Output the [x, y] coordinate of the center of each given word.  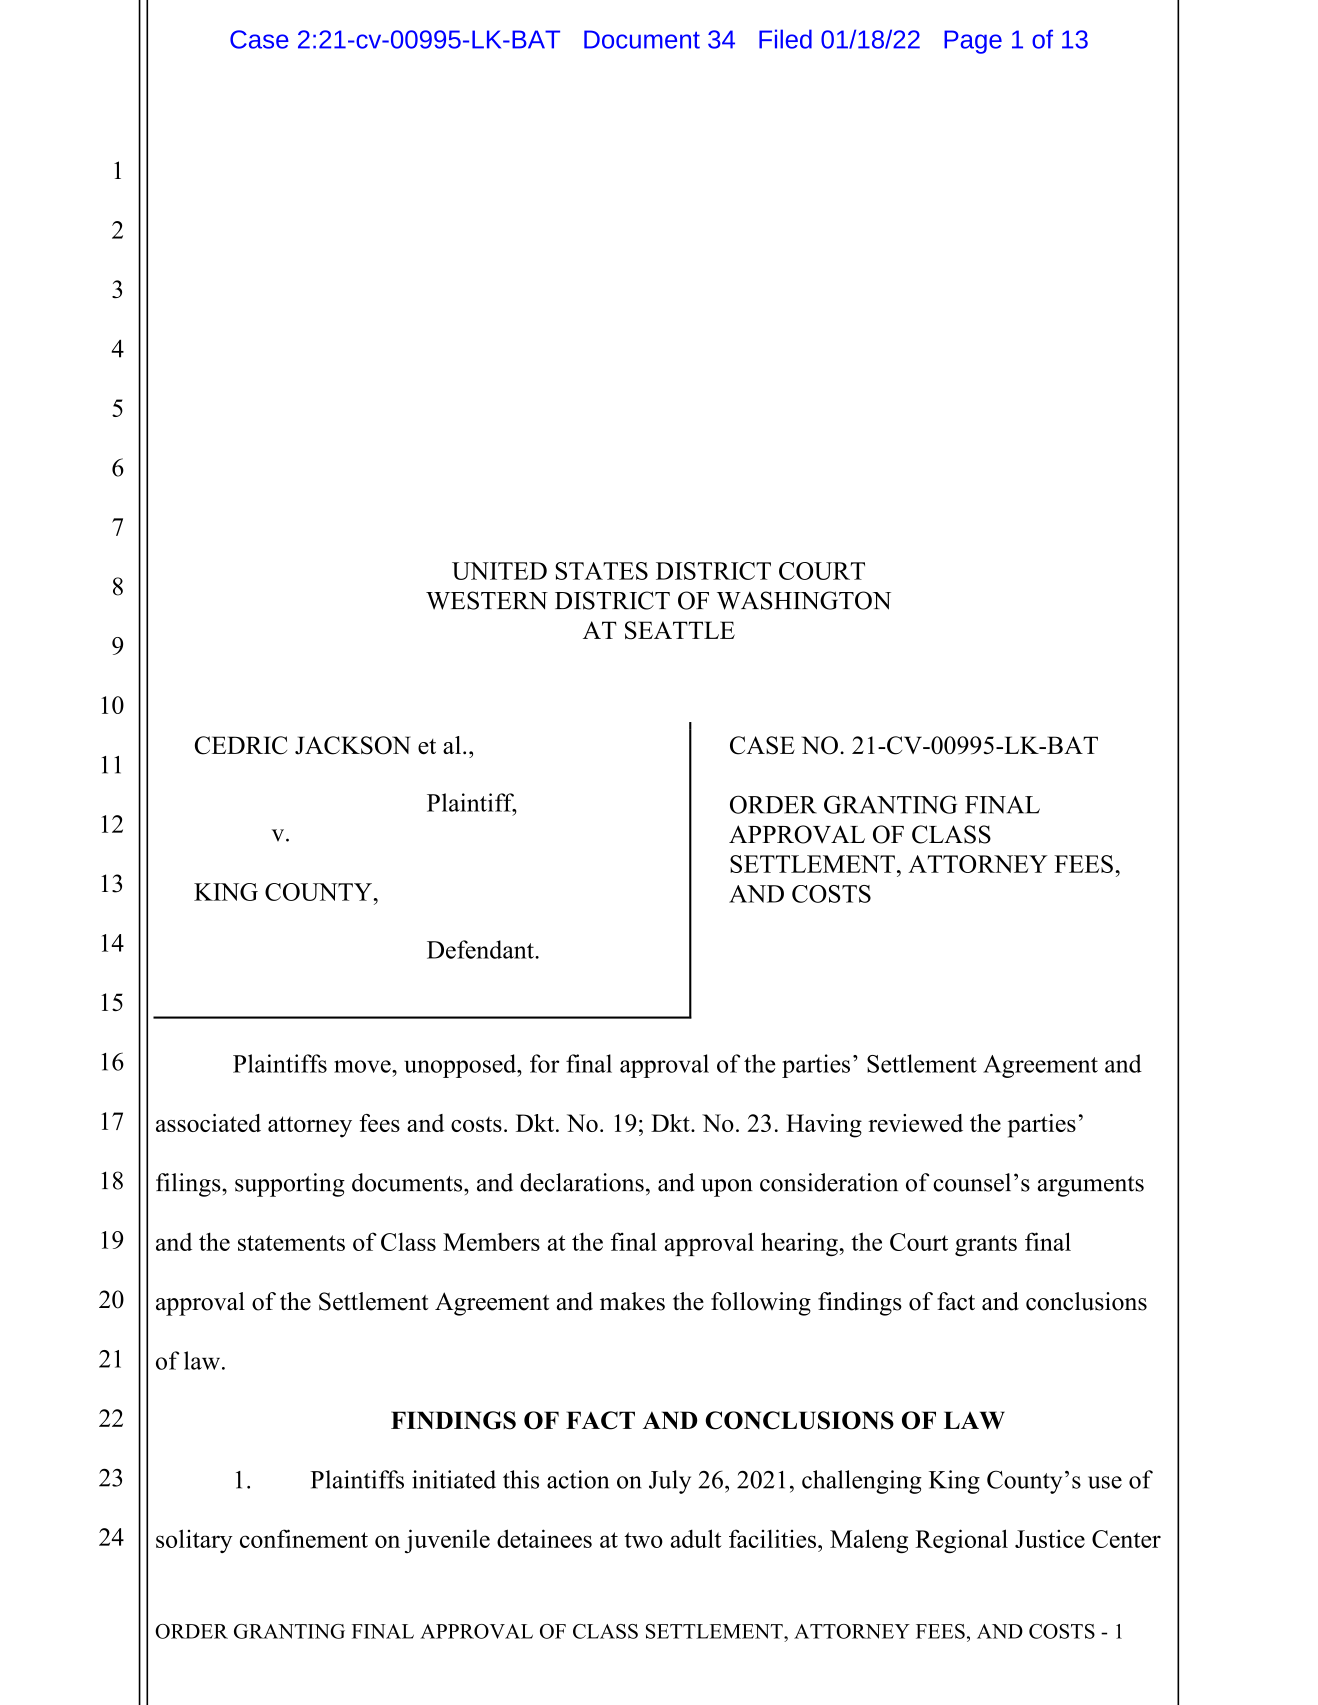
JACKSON [352, 745]
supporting [290, 1185]
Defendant [481, 949]
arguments [1091, 1186]
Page [973, 42]
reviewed [915, 1123]
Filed [785, 39]
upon [727, 1188]
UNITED [499, 571]
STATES [601, 571]
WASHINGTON [804, 600]
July [670, 1482]
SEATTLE [680, 630]
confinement [304, 1538]
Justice [1050, 1538]
